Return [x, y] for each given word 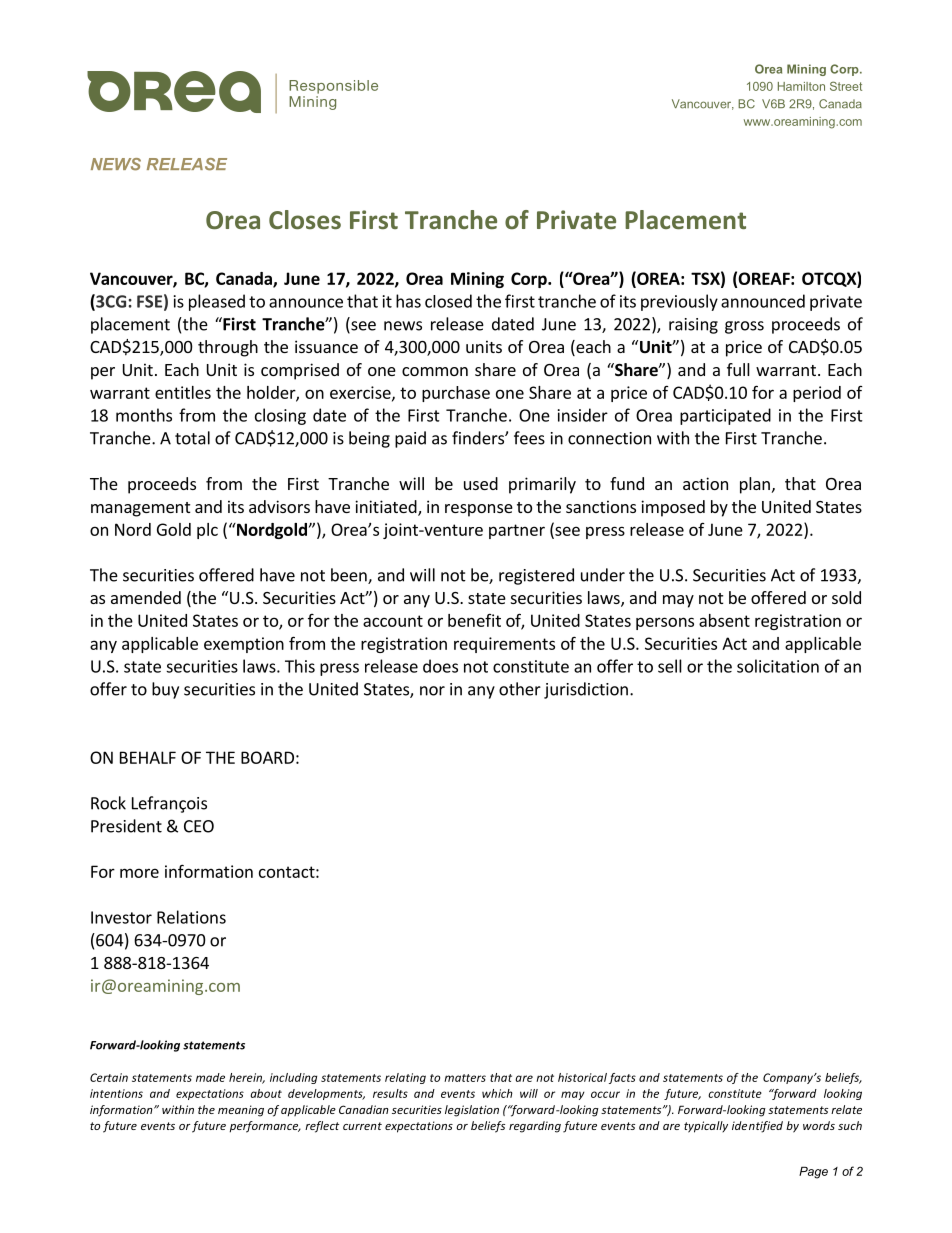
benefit [474, 620]
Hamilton [801, 86]
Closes [305, 219]
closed [448, 301]
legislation [472, 1111]
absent [724, 620]
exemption [244, 645]
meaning [241, 1111]
